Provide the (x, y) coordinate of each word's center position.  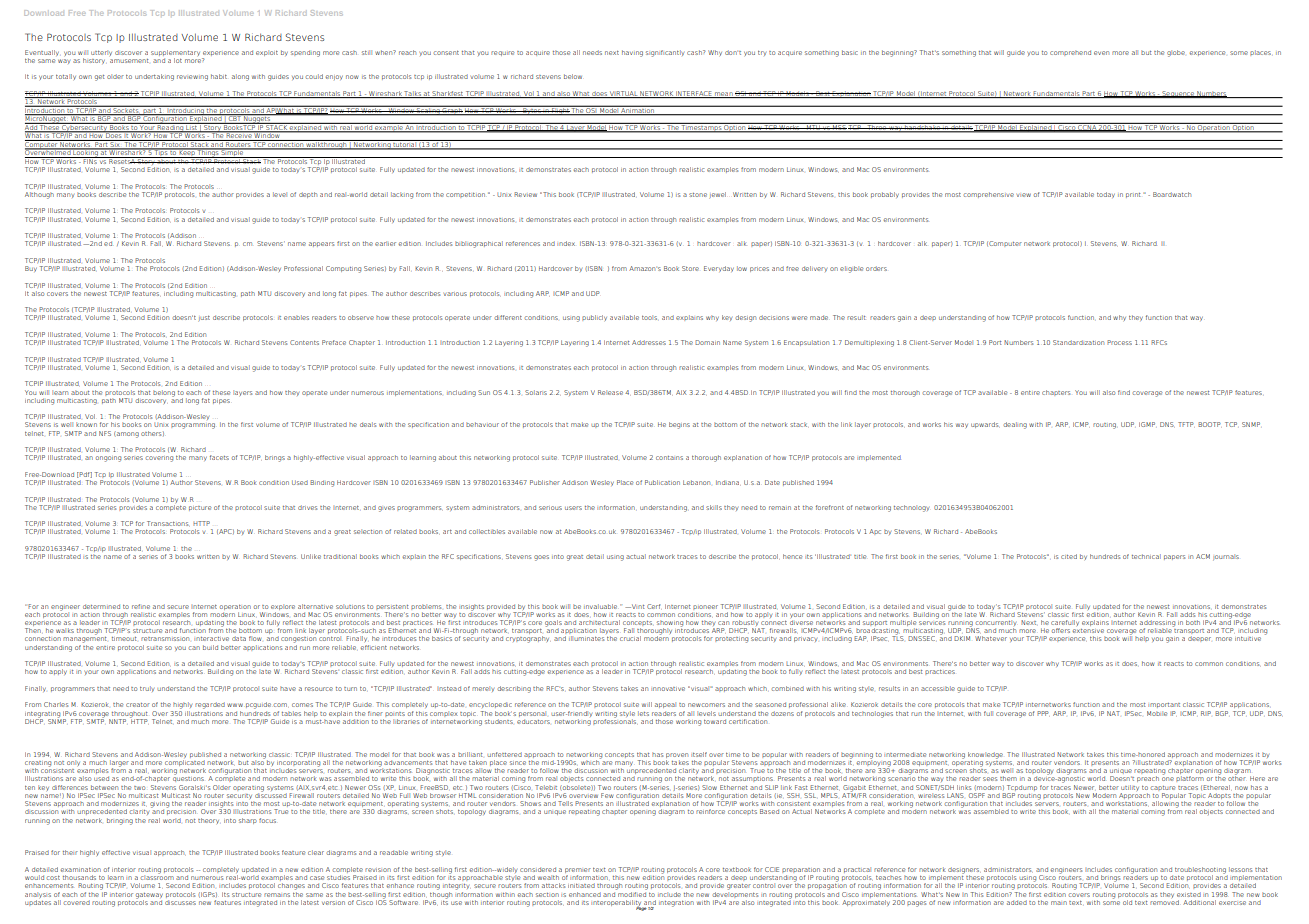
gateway (149, 896)
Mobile (1157, 713)
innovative (668, 689)
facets (219, 457)
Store (690, 268)
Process (1119, 342)
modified (631, 893)
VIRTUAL (624, 94)
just (204, 318)
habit (219, 76)
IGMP (1147, 424)
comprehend (1070, 53)
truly (147, 689)
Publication (662, 482)
